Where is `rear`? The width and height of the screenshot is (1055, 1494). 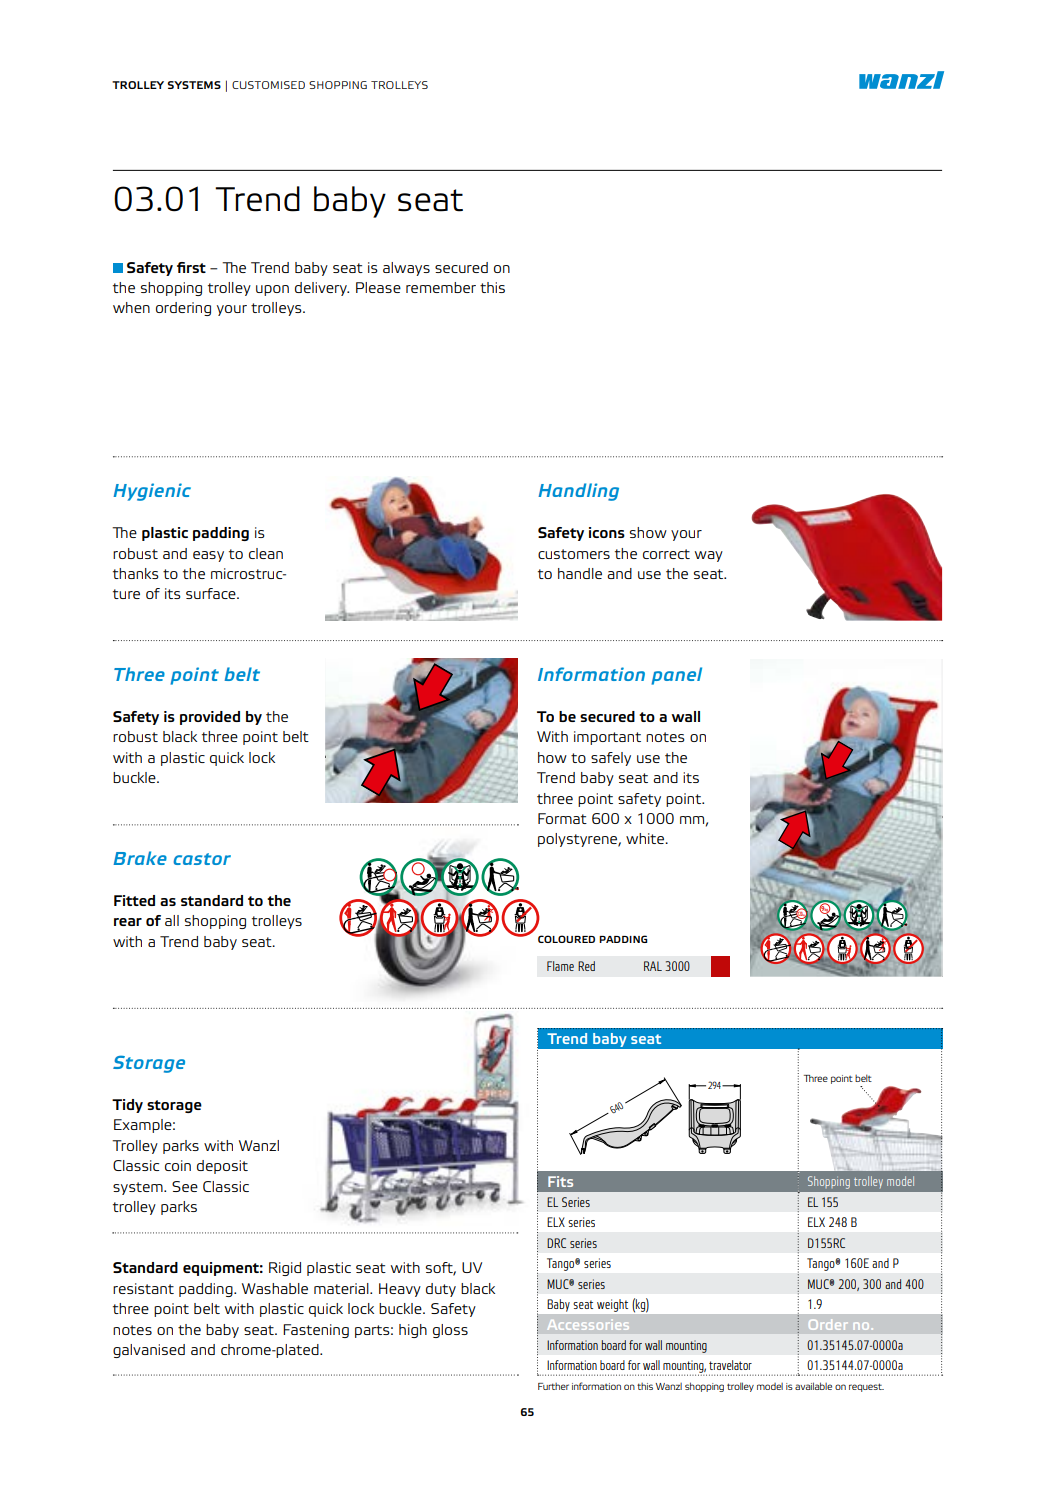
rear is located at coordinates (128, 922).
